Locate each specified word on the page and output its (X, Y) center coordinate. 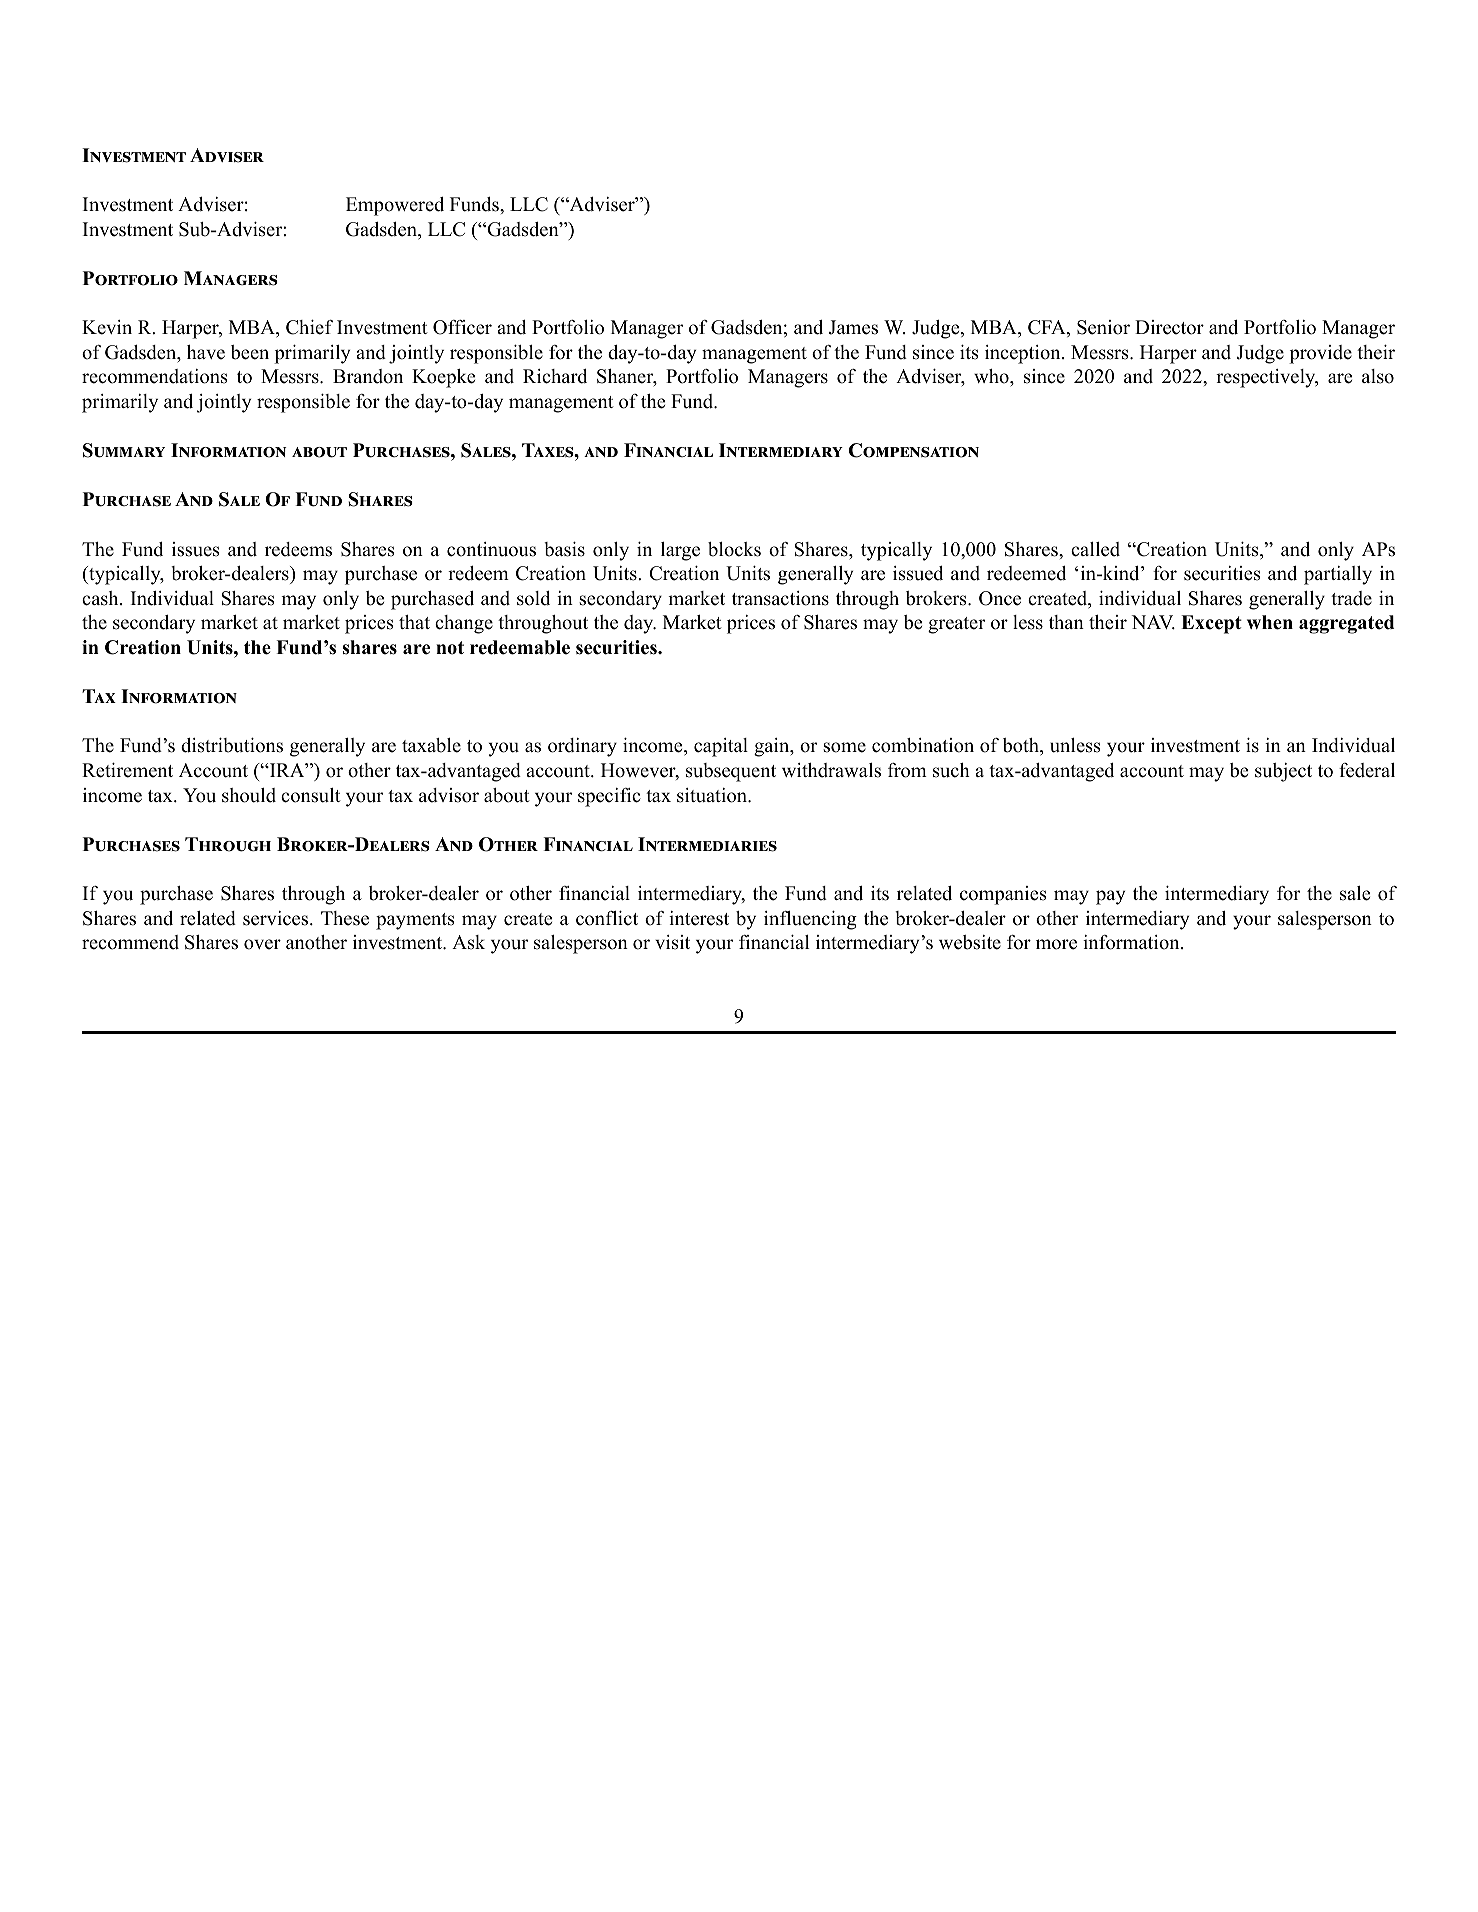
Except (1211, 624)
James (853, 327)
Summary (124, 450)
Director (1169, 327)
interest (699, 918)
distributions (232, 745)
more (1056, 944)
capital (721, 747)
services (275, 918)
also (1378, 376)
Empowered (395, 206)
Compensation (914, 450)
